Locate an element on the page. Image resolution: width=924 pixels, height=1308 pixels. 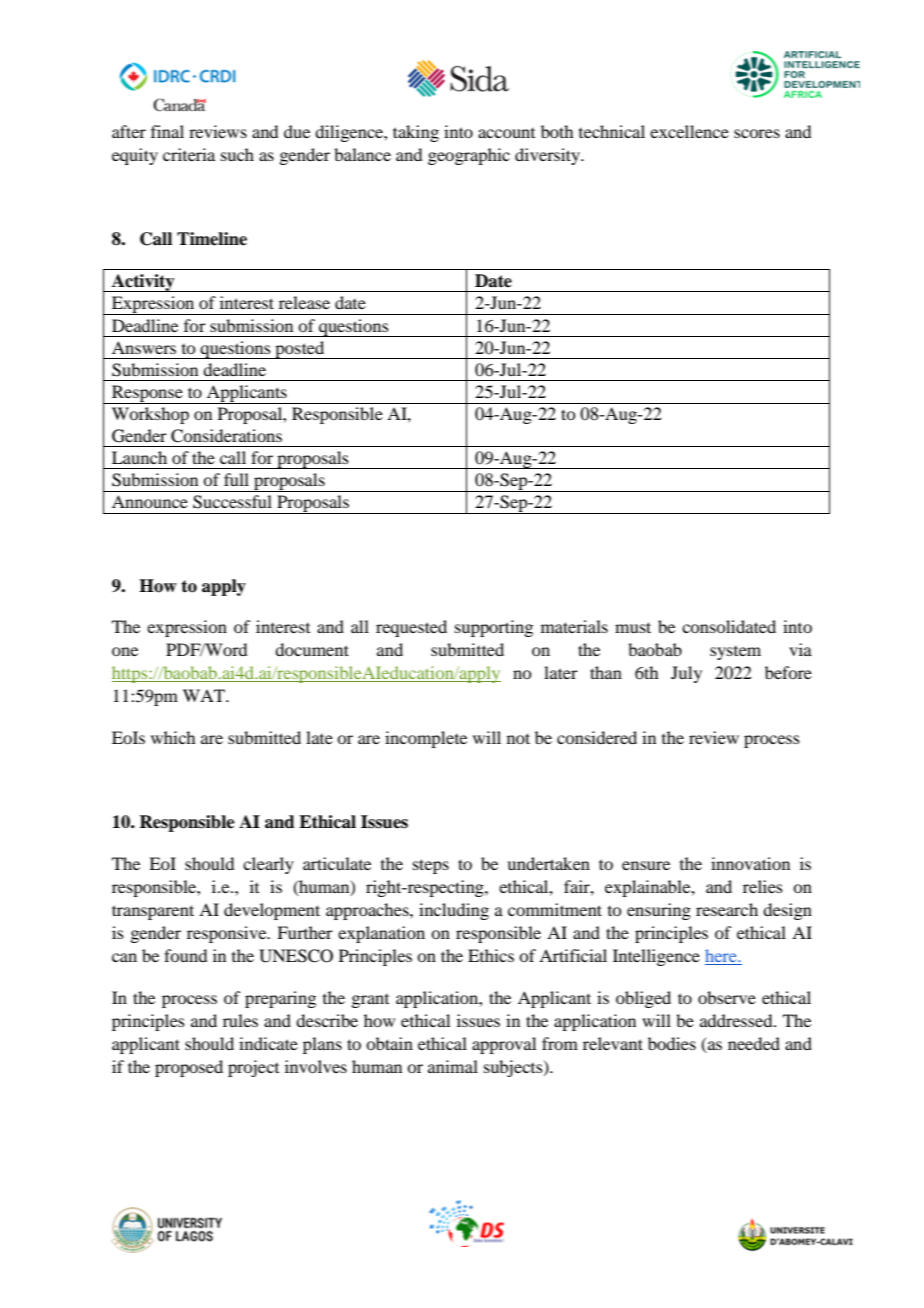
one is located at coordinates (125, 651).
